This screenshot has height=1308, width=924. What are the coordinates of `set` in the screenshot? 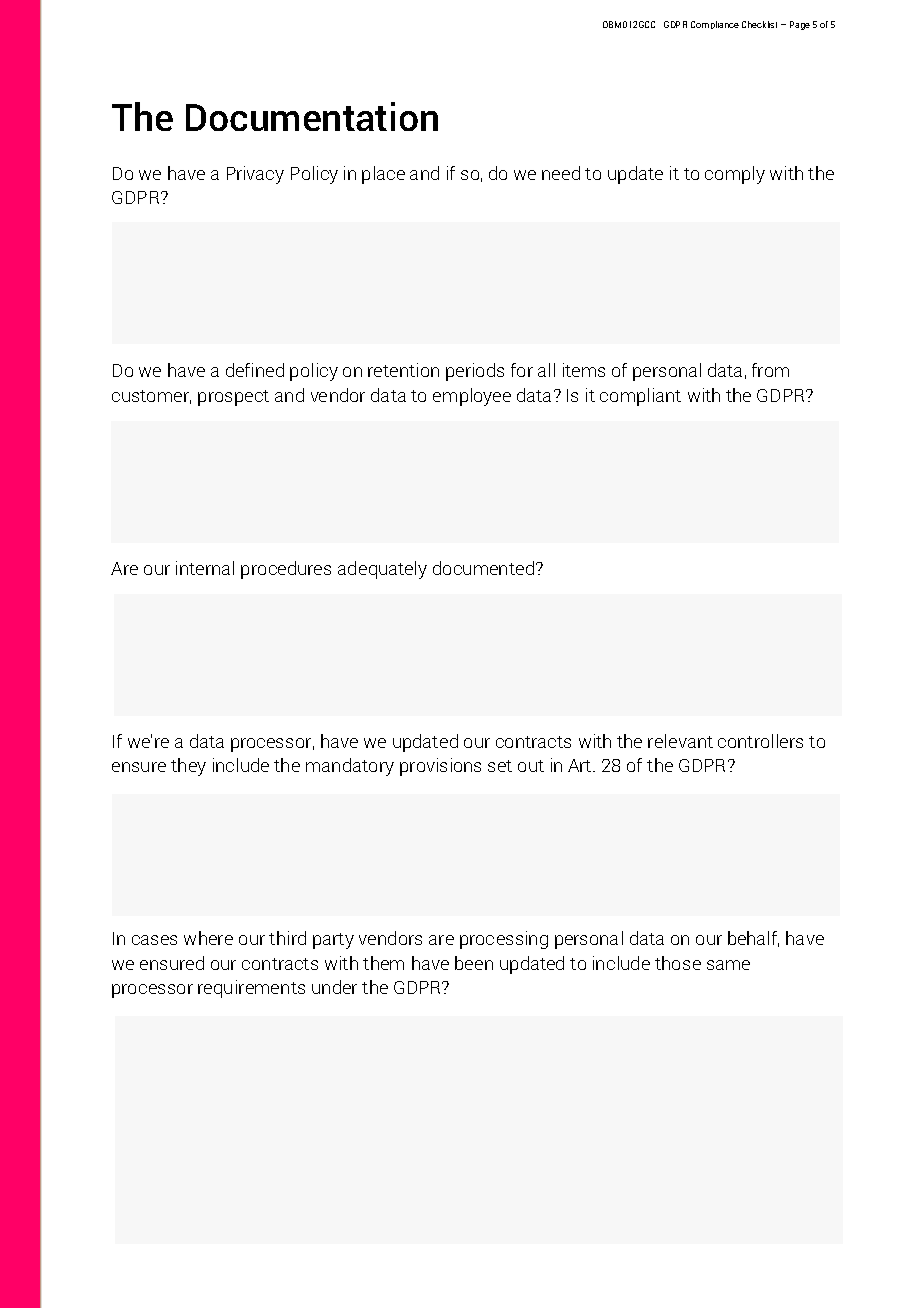 It's located at (500, 766).
